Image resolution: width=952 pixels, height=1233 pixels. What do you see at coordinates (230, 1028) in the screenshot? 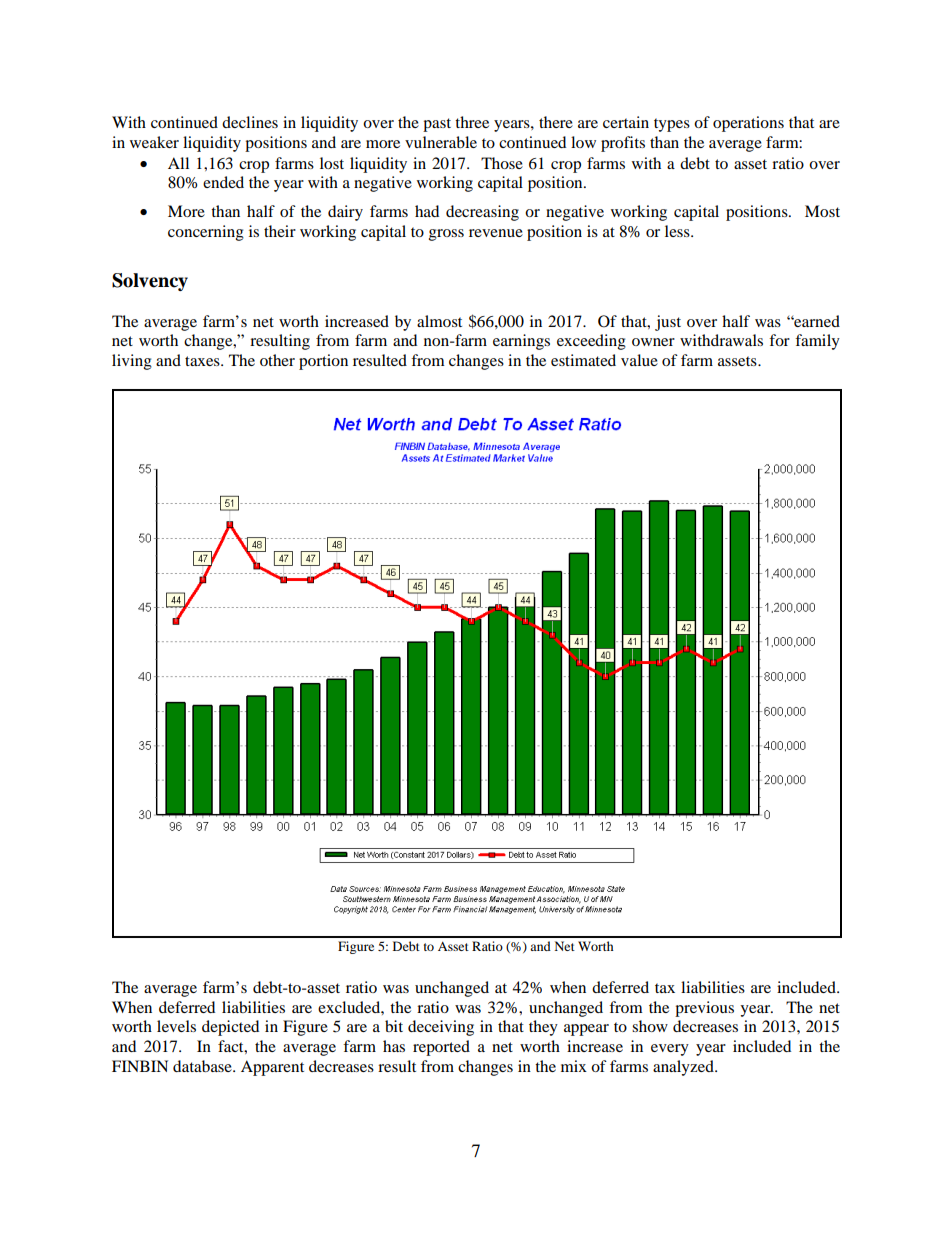
I see `depicted` at bounding box center [230, 1028].
